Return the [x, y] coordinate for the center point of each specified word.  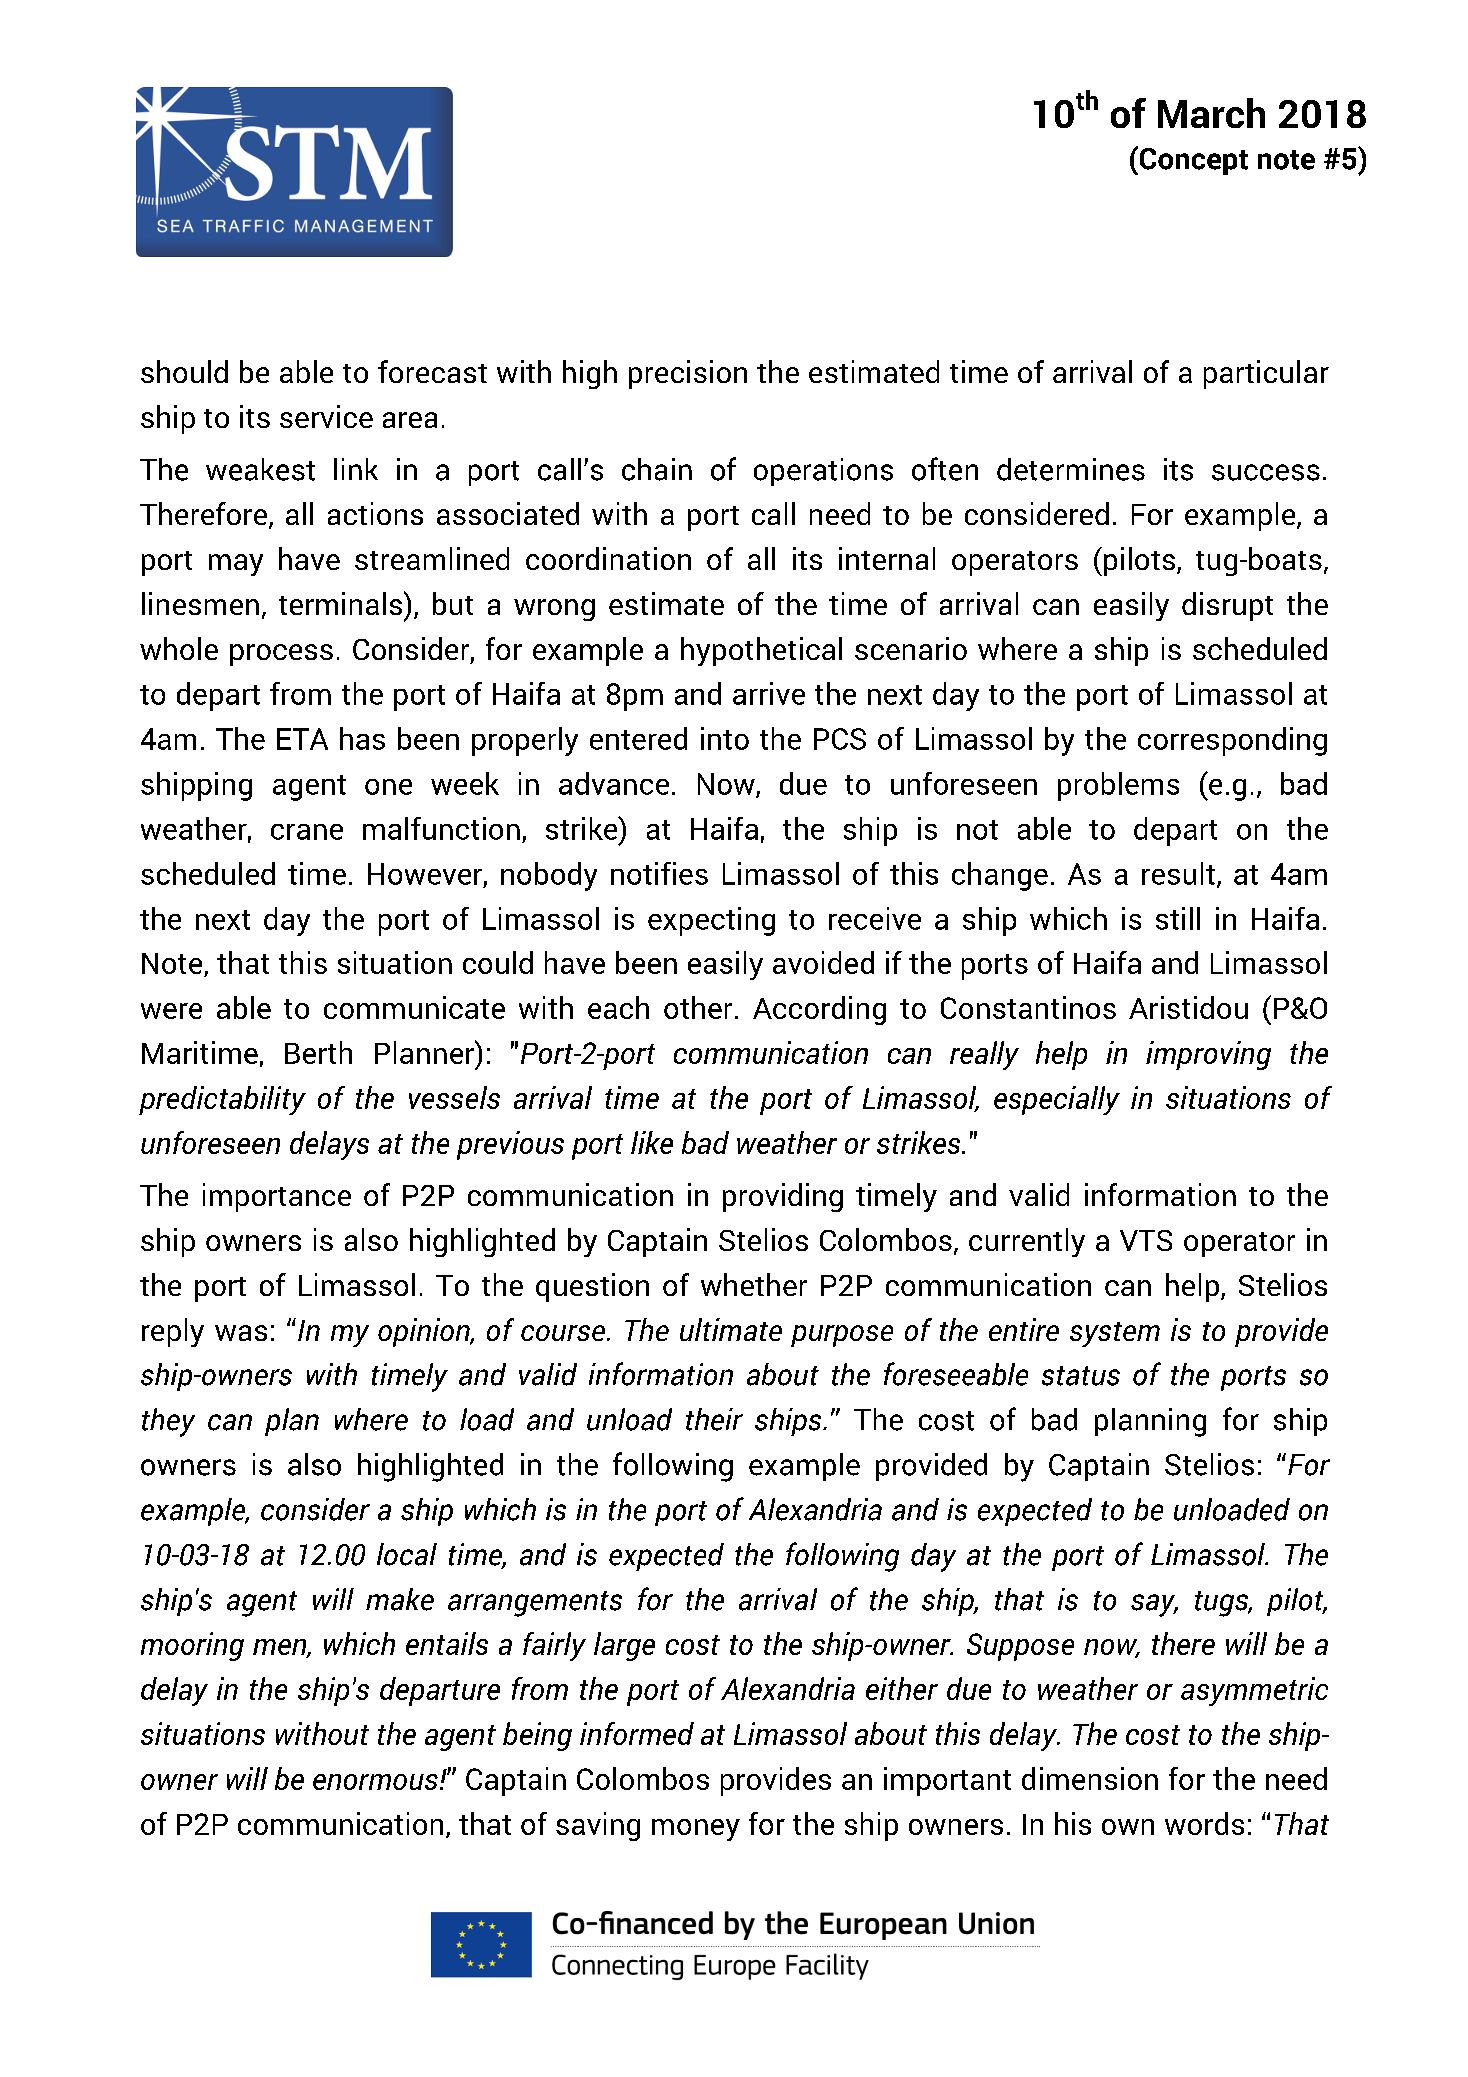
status [1081, 1376]
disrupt [1227, 606]
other [698, 1007]
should [184, 371]
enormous [375, 1782]
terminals [342, 603]
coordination [608, 558]
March [1211, 113]
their [714, 1419]
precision [688, 374]
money [696, 1830]
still [1178, 918]
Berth [318, 1052]
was [241, 1333]
